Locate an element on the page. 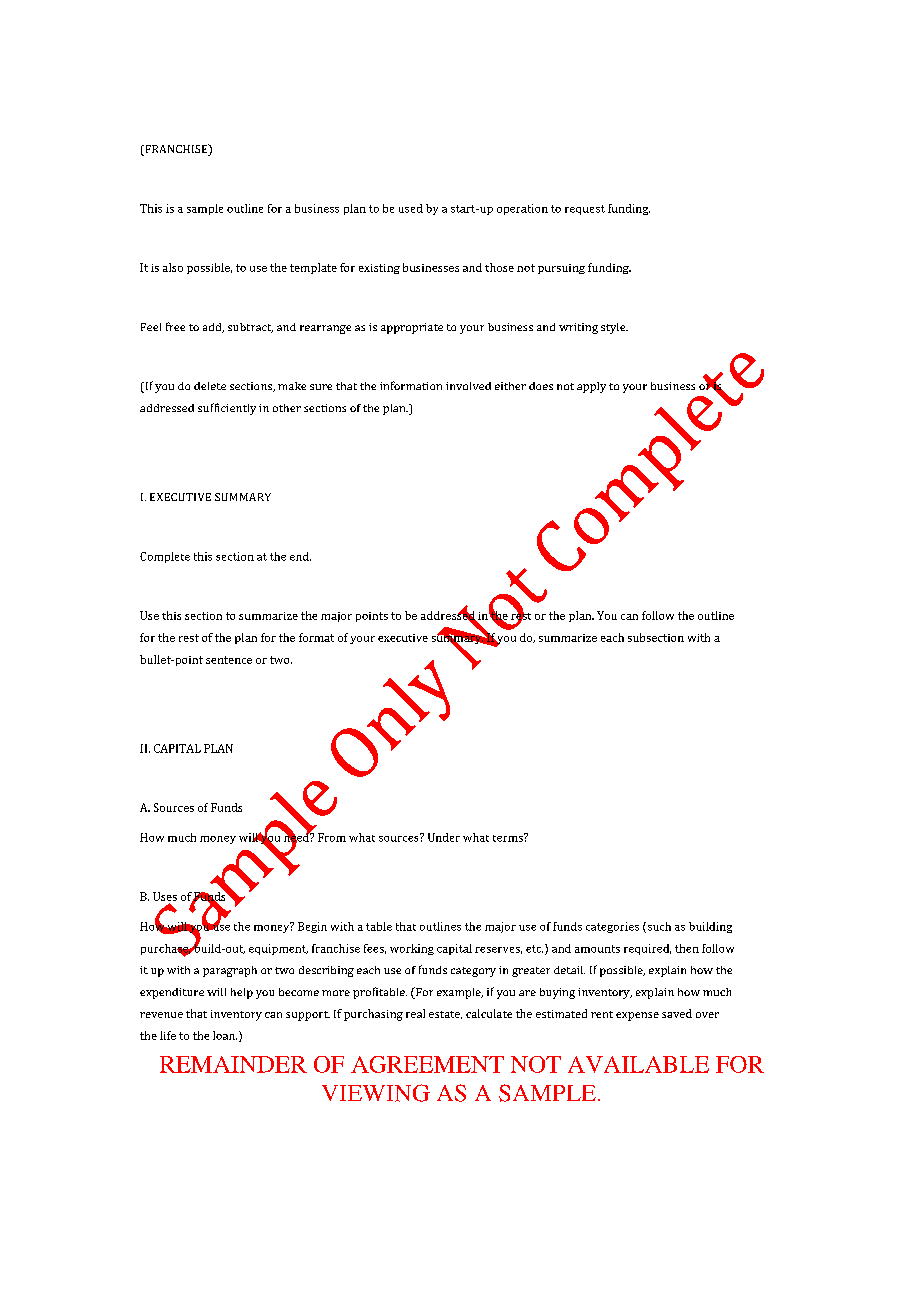  Under is located at coordinates (444, 837).
